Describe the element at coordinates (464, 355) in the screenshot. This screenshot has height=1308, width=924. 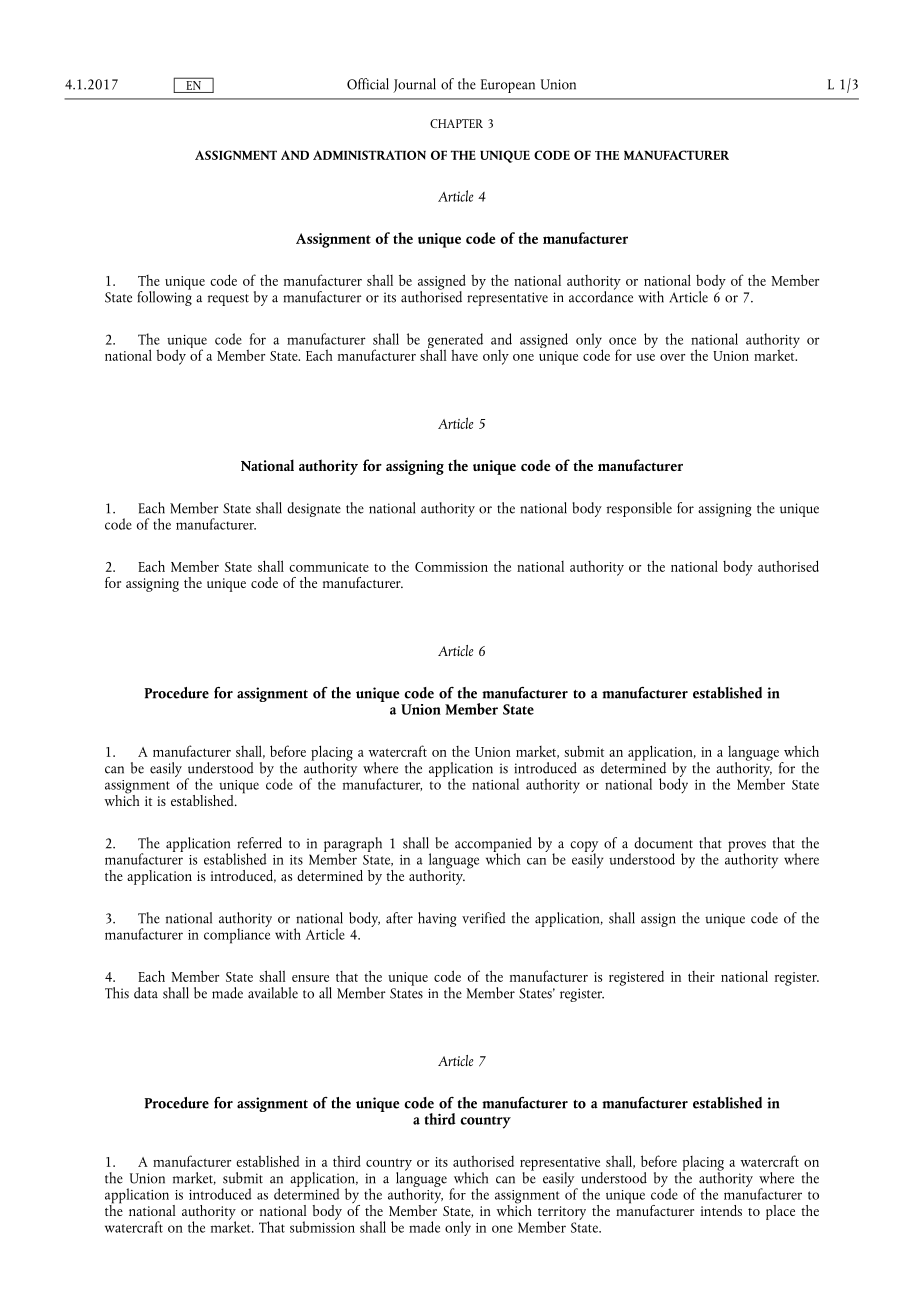
I see `have` at that location.
